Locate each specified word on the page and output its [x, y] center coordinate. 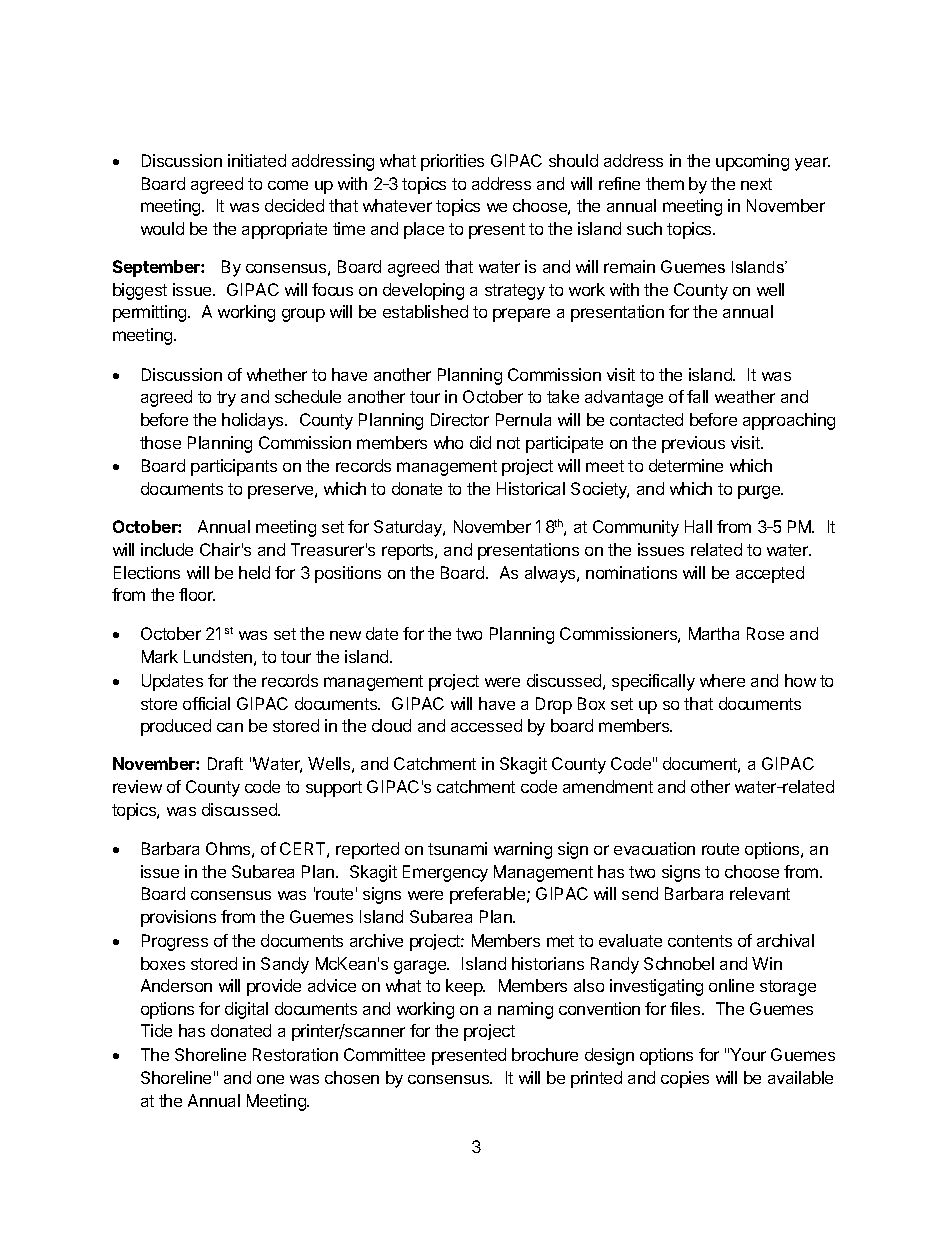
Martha [714, 633]
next [756, 184]
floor [197, 594]
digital [246, 1010]
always [551, 574]
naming [525, 1010]
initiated [257, 160]
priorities [452, 162]
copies [685, 1079]
